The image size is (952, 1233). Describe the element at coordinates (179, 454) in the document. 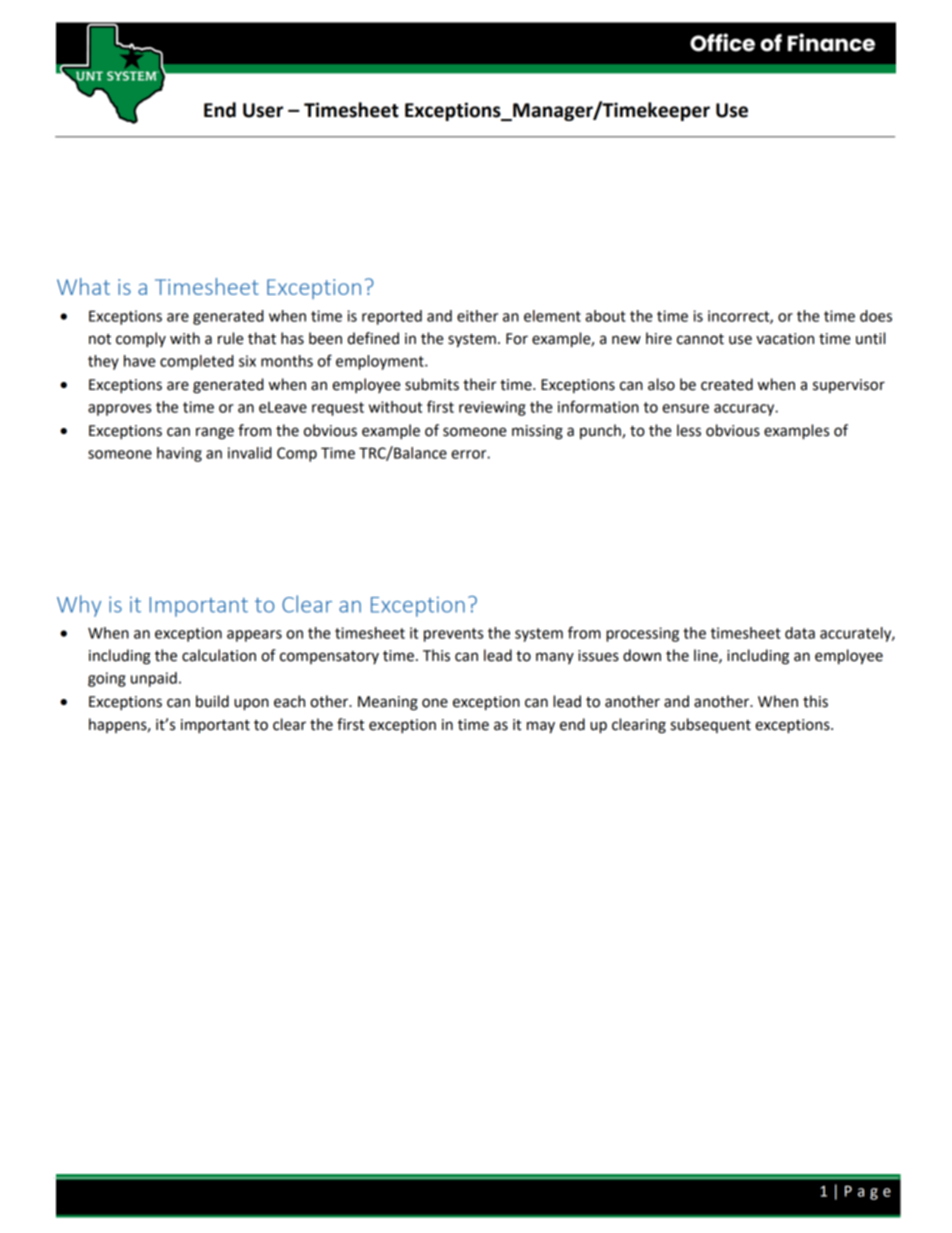

I see `having` at that location.
